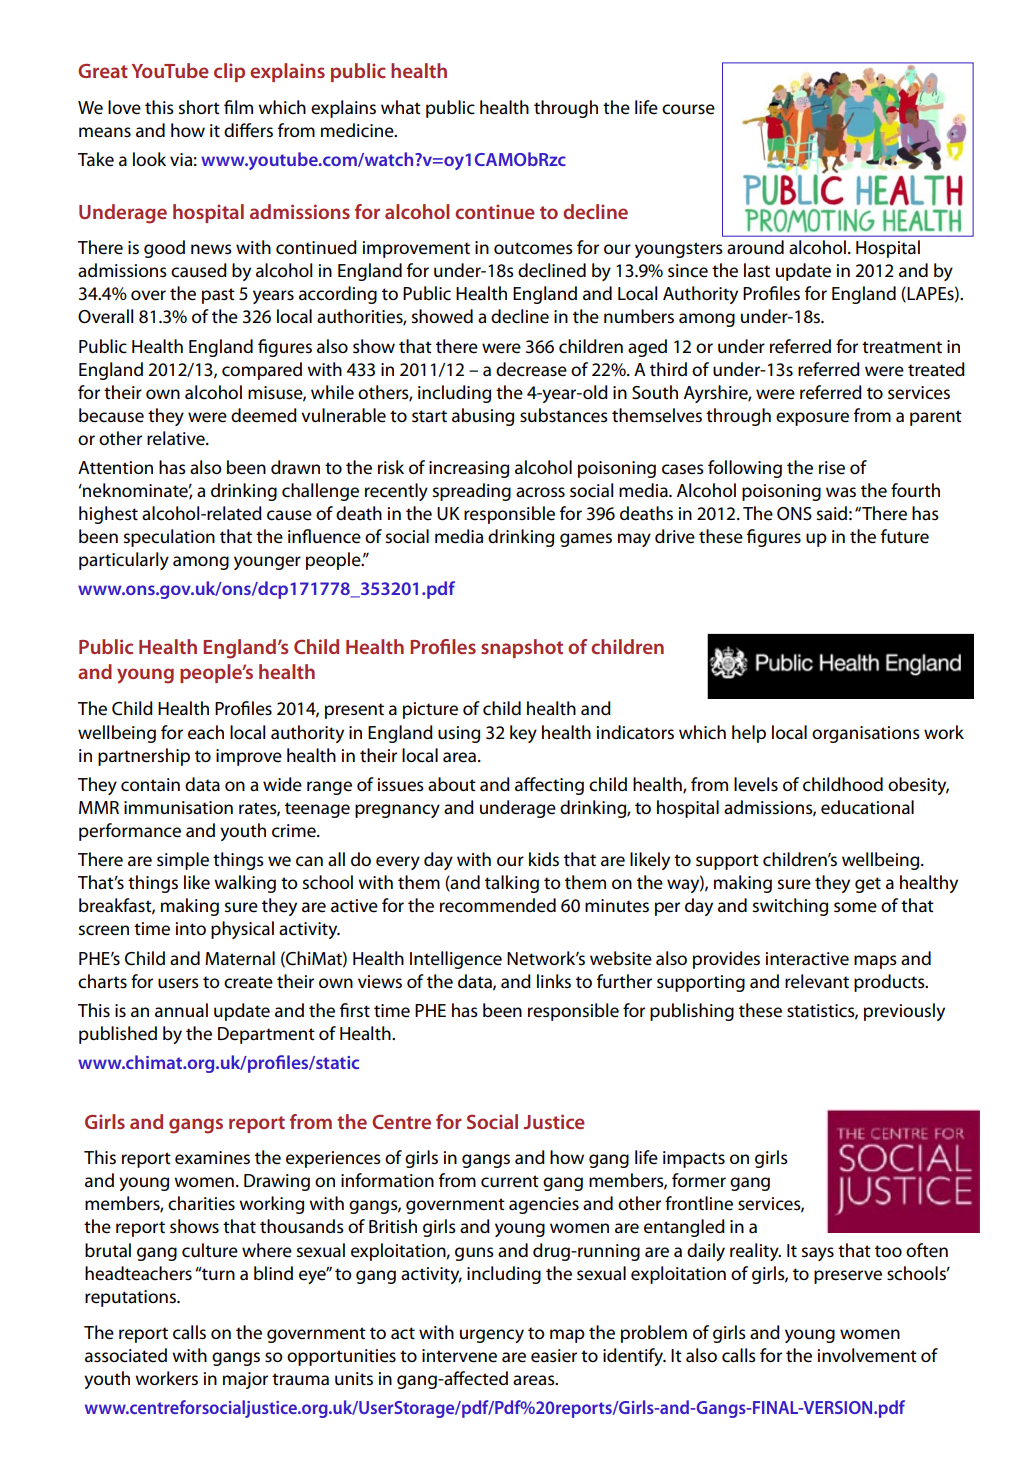 This screenshot has height=1466, width=1036. What do you see at coordinates (212, 1158) in the screenshot?
I see `examines` at bounding box center [212, 1158].
